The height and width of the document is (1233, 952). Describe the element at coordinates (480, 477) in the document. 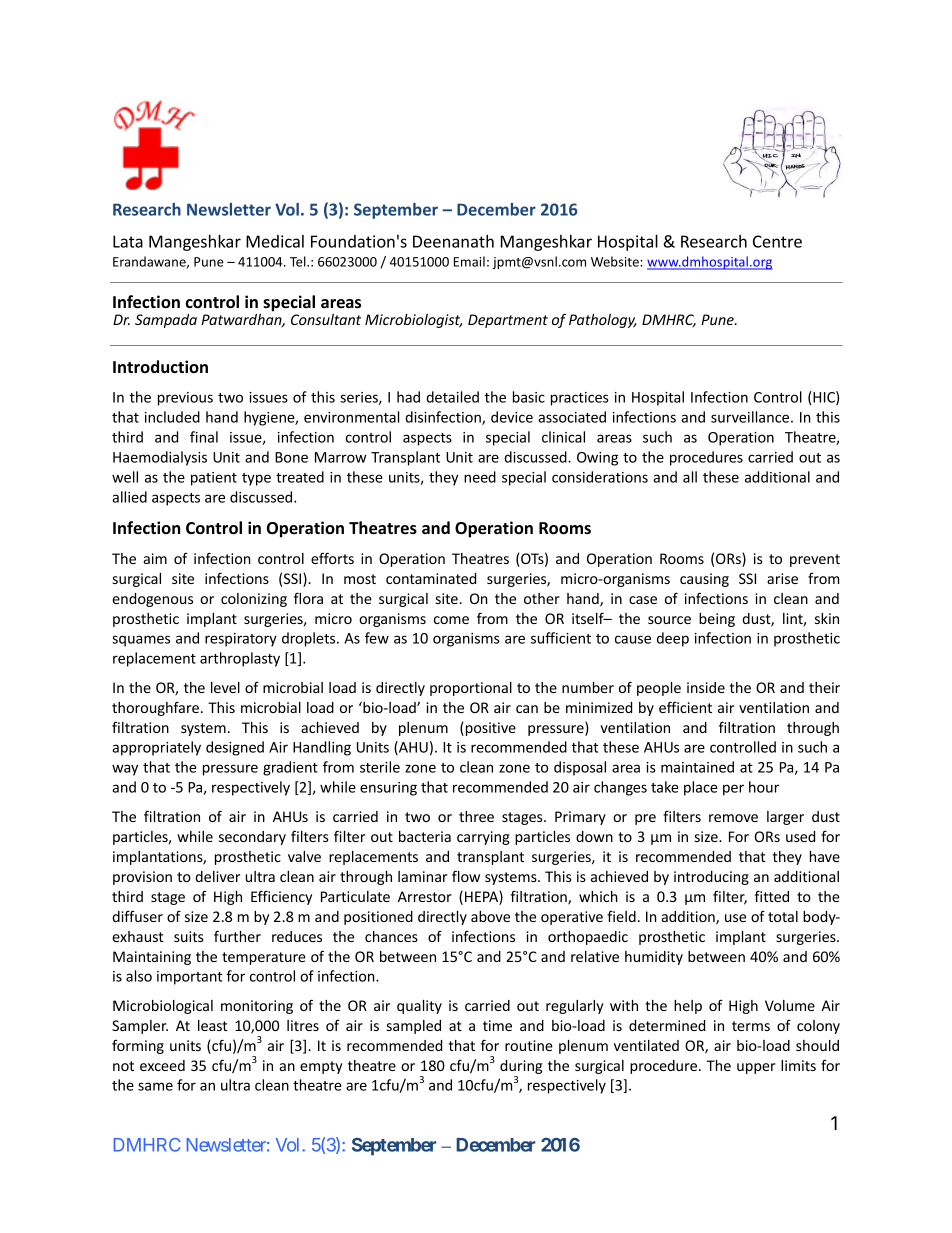

I see `need` at that location.
